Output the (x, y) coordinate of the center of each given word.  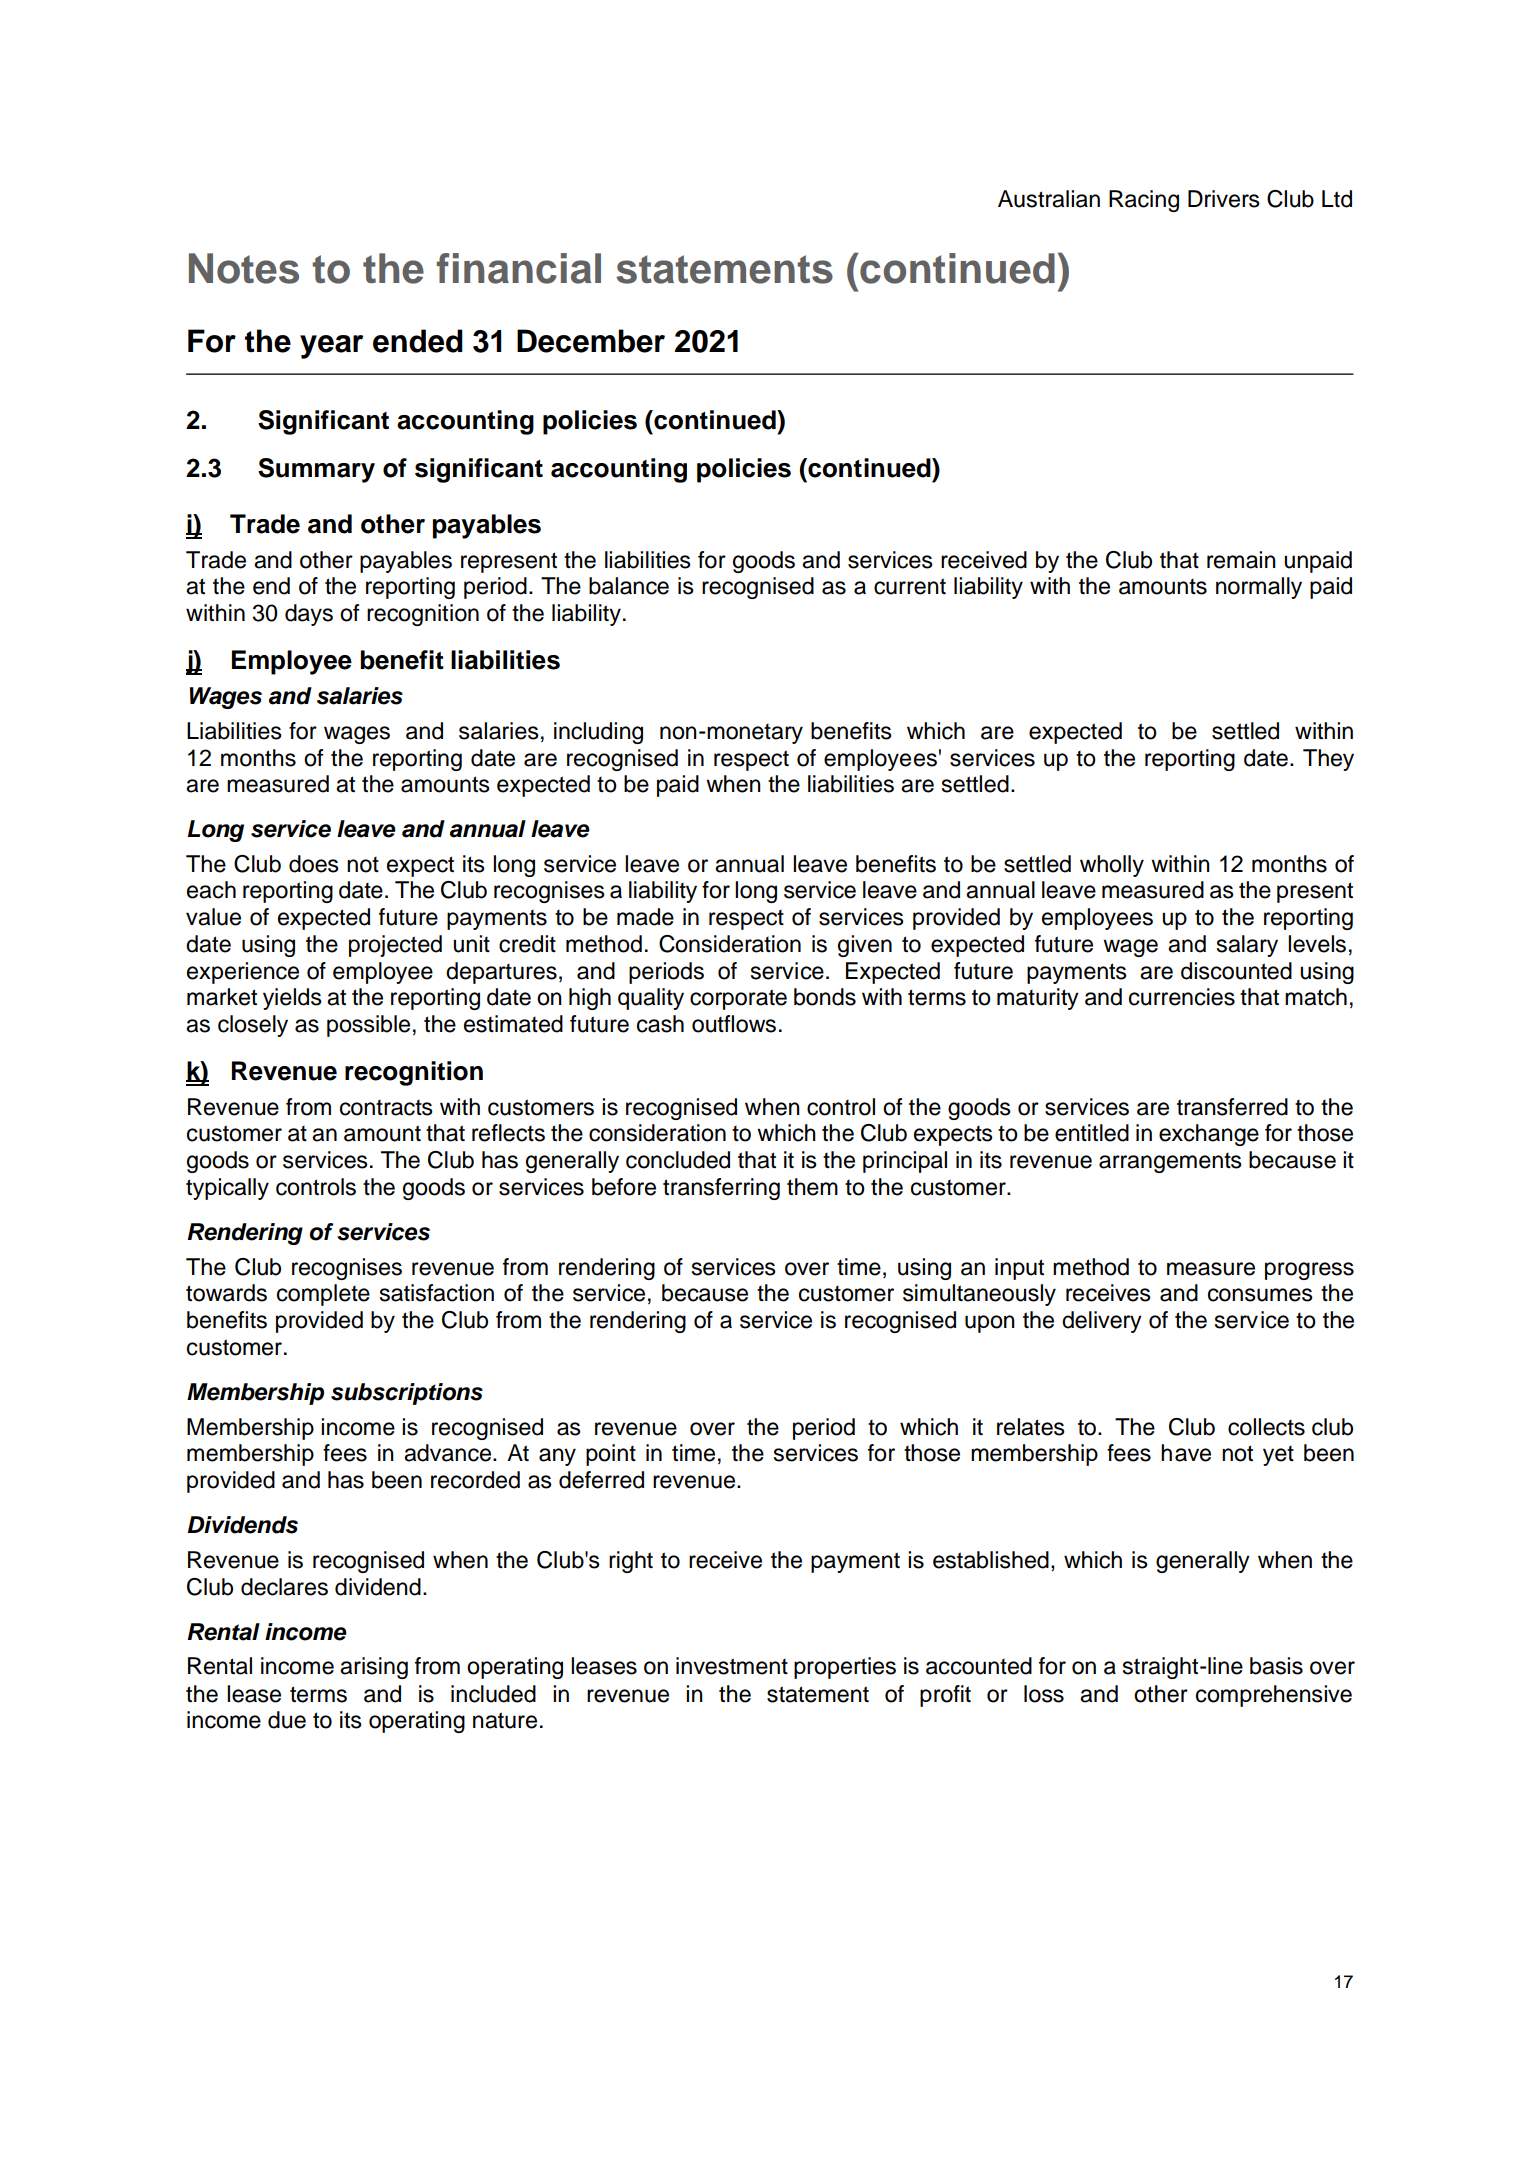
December (591, 341)
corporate (738, 999)
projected (395, 946)
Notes (244, 268)
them (812, 1187)
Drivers (1224, 199)
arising (374, 1668)
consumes (1260, 1295)
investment (732, 1666)
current (910, 586)
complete (323, 1295)
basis (1276, 1666)
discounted (1236, 971)
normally (1259, 588)
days (309, 615)
